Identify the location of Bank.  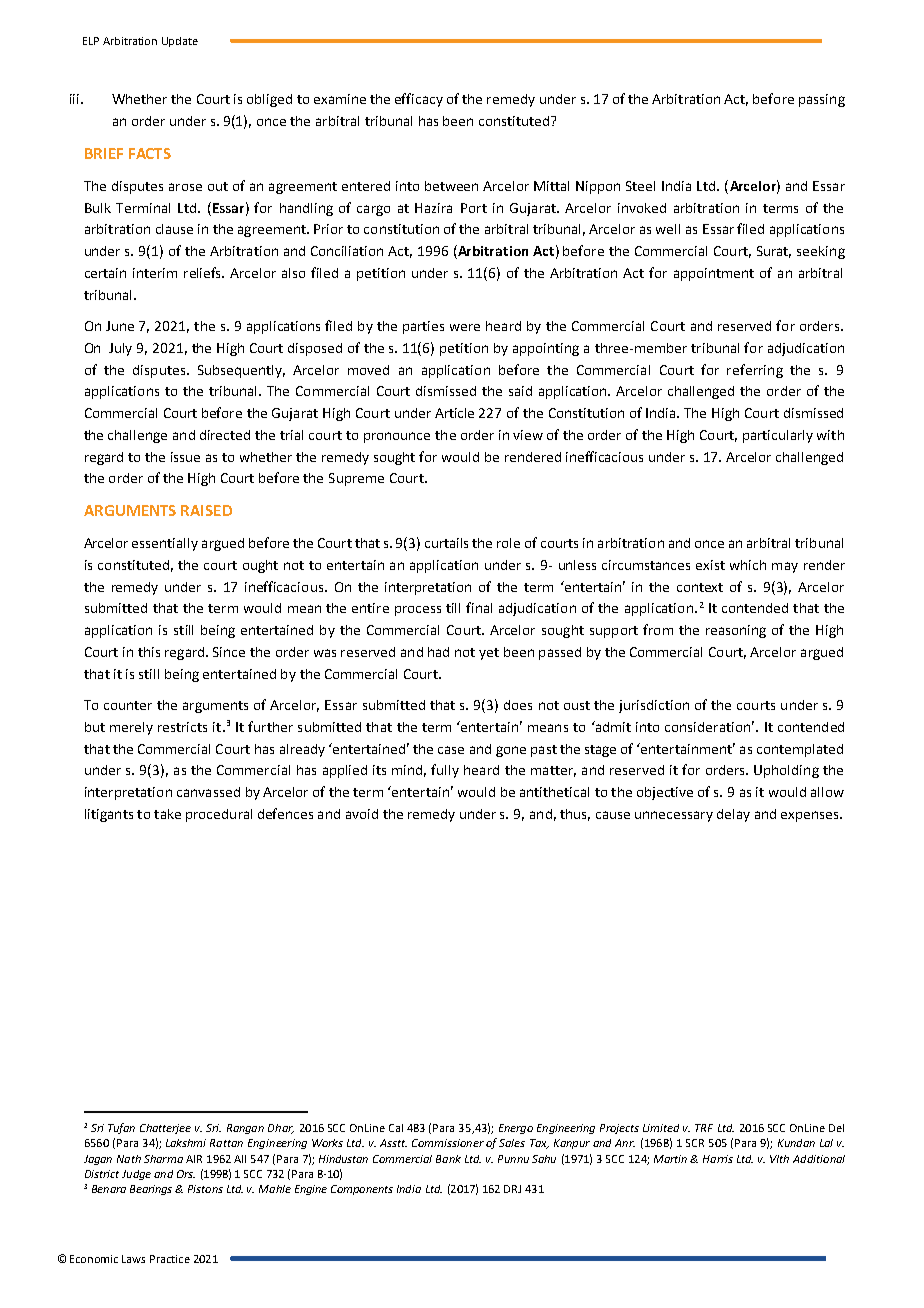
(448, 1159).
